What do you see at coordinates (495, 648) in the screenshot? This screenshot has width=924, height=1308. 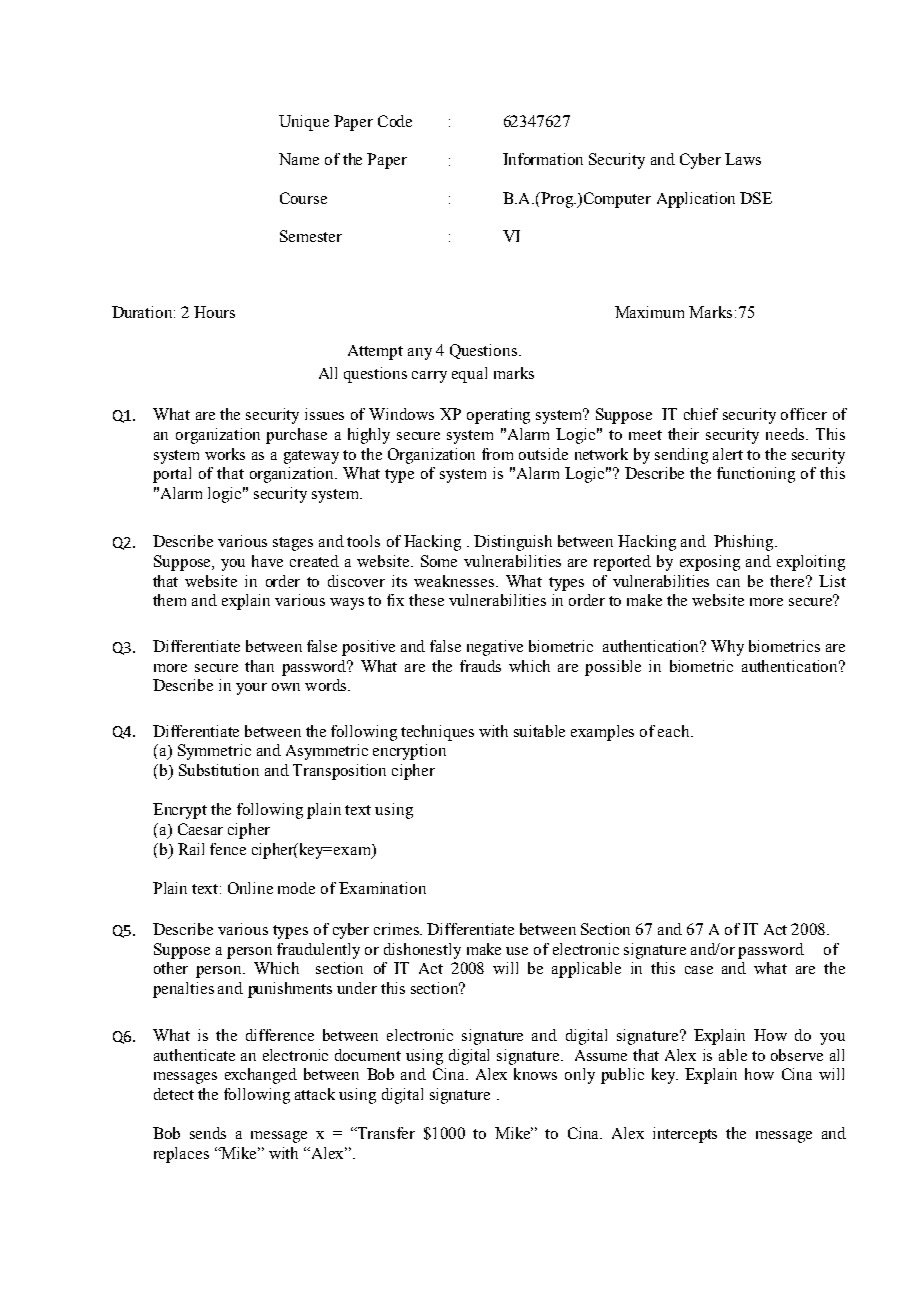 I see `negative` at bounding box center [495, 648].
